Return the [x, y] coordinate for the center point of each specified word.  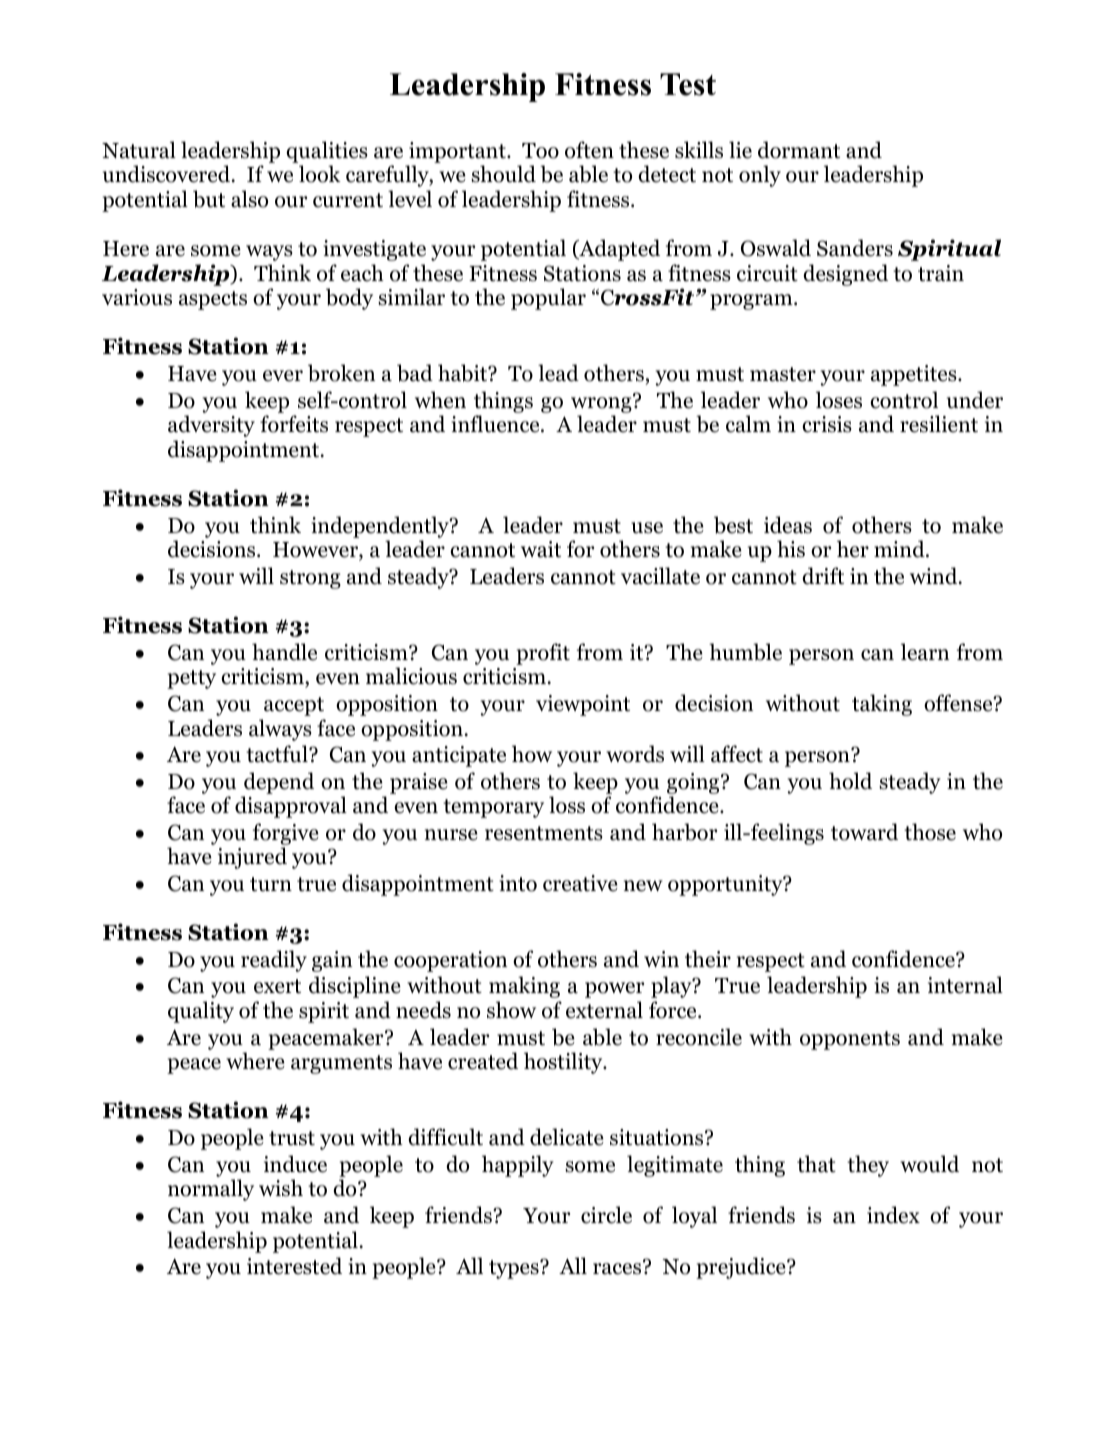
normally [211, 1190]
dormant [799, 150]
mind [900, 549]
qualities [327, 152]
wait [541, 549]
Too [540, 151]
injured [252, 858]
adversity [211, 426]
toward [864, 832]
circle [606, 1215]
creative [580, 883]
